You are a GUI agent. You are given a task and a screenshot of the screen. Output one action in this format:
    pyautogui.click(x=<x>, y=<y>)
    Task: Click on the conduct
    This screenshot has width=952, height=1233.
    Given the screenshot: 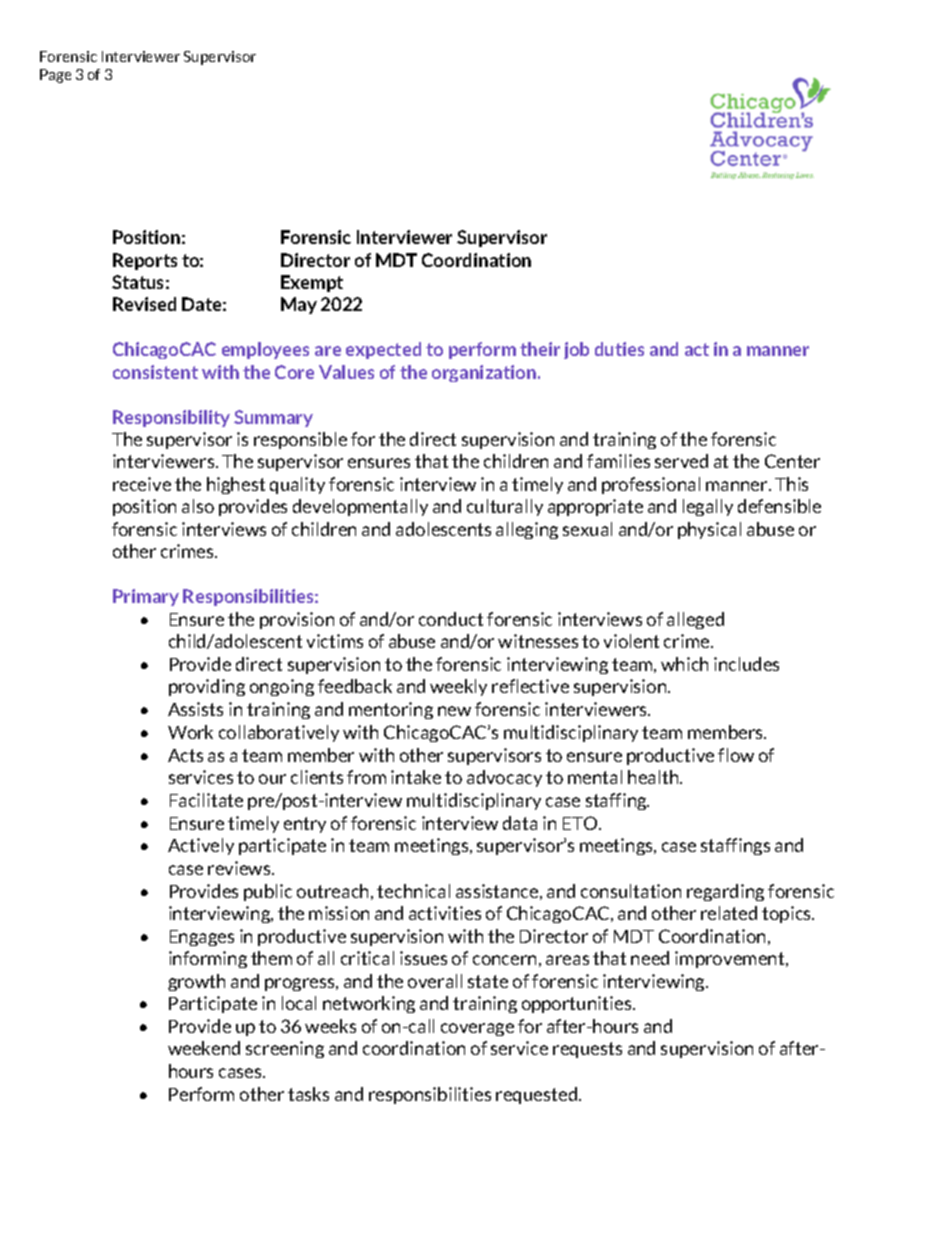 What is the action you would take?
    pyautogui.click(x=451, y=619)
